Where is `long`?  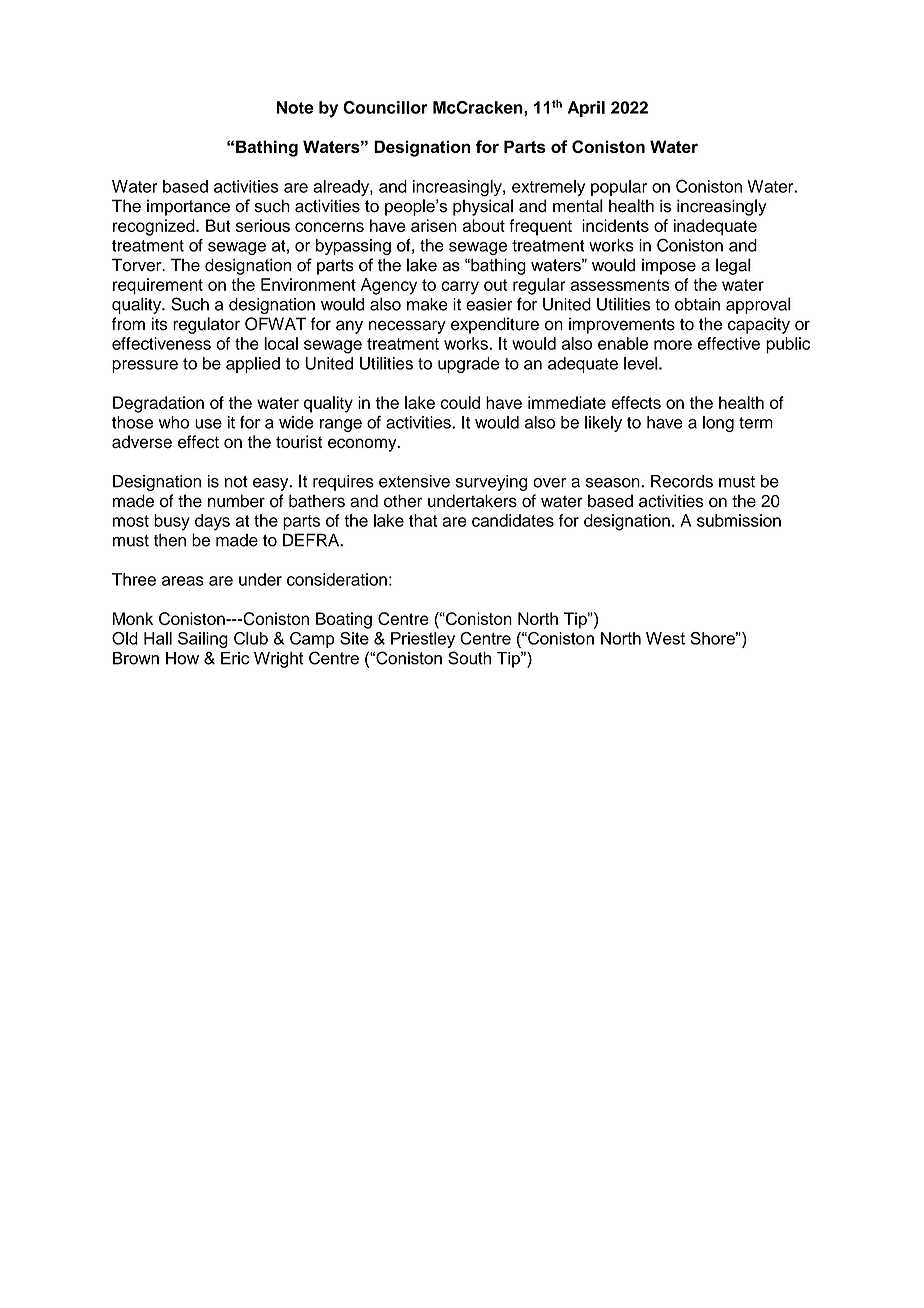
long is located at coordinates (718, 424).
